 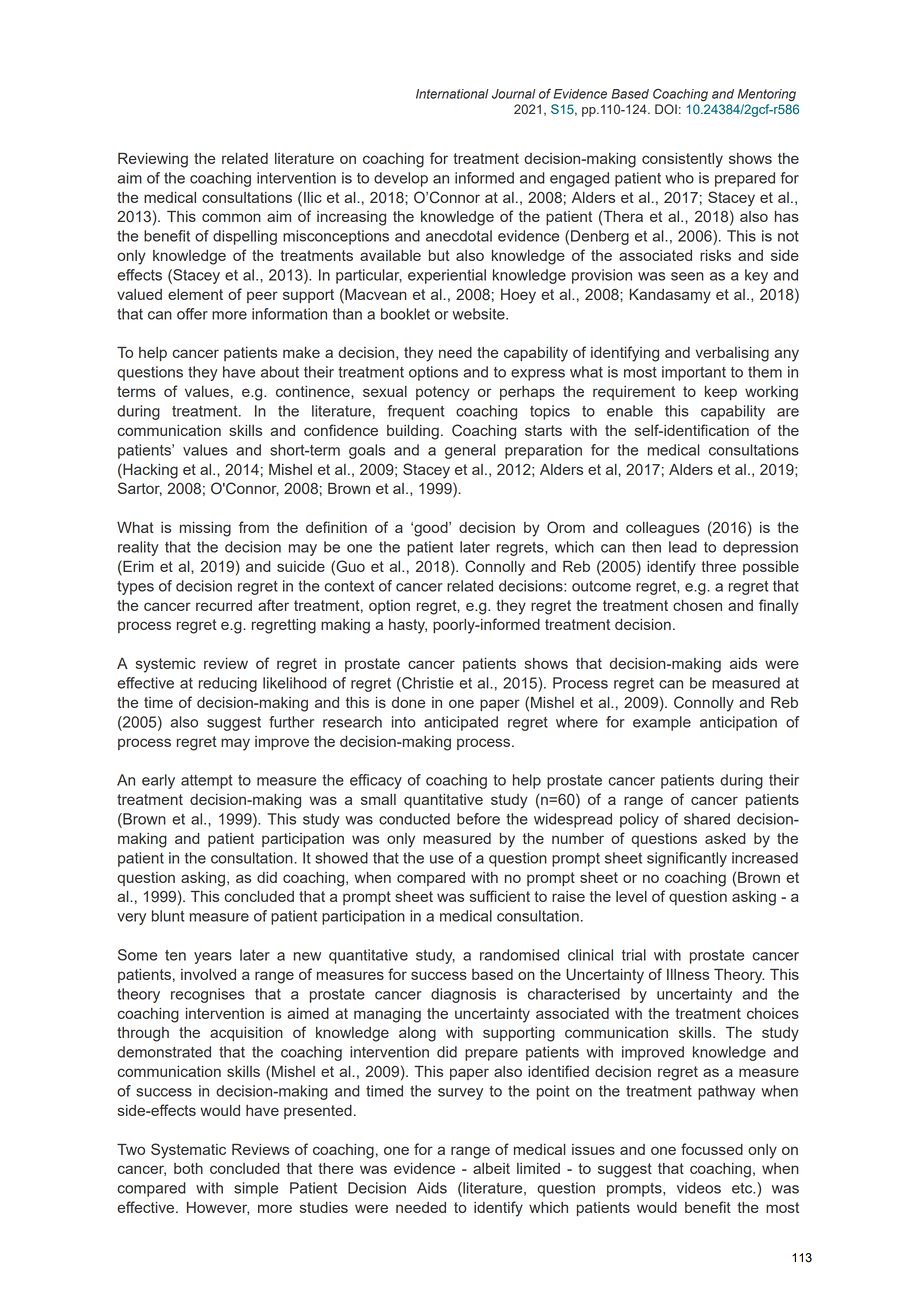 I want to click on reducing, so click(x=228, y=684).
